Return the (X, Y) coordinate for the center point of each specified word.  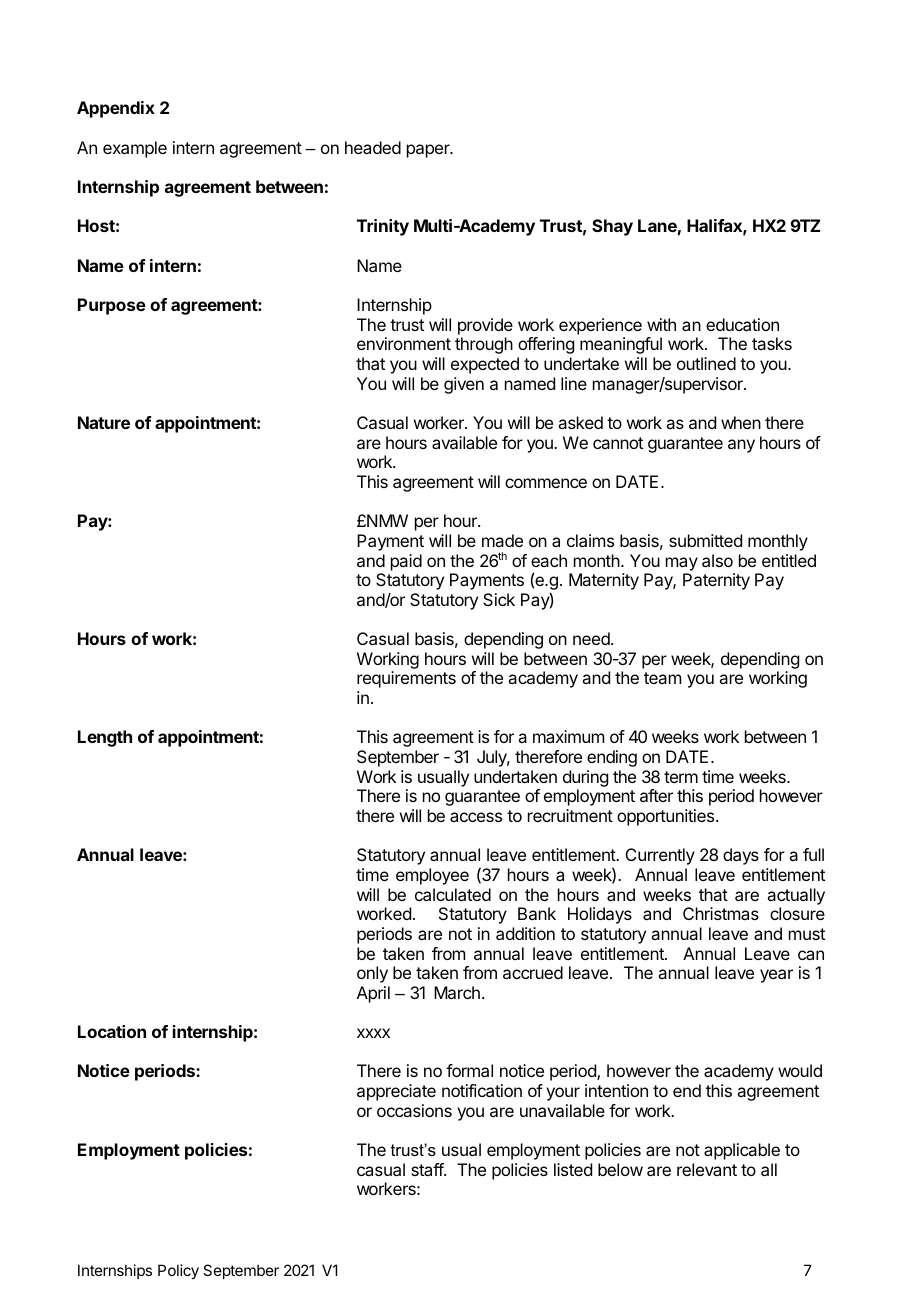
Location (112, 1031)
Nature (104, 422)
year (776, 976)
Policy (178, 1271)
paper (429, 151)
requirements (406, 679)
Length (105, 738)
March (457, 992)
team (662, 678)
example (135, 149)
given (464, 385)
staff (428, 1169)
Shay (612, 227)
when (741, 422)
